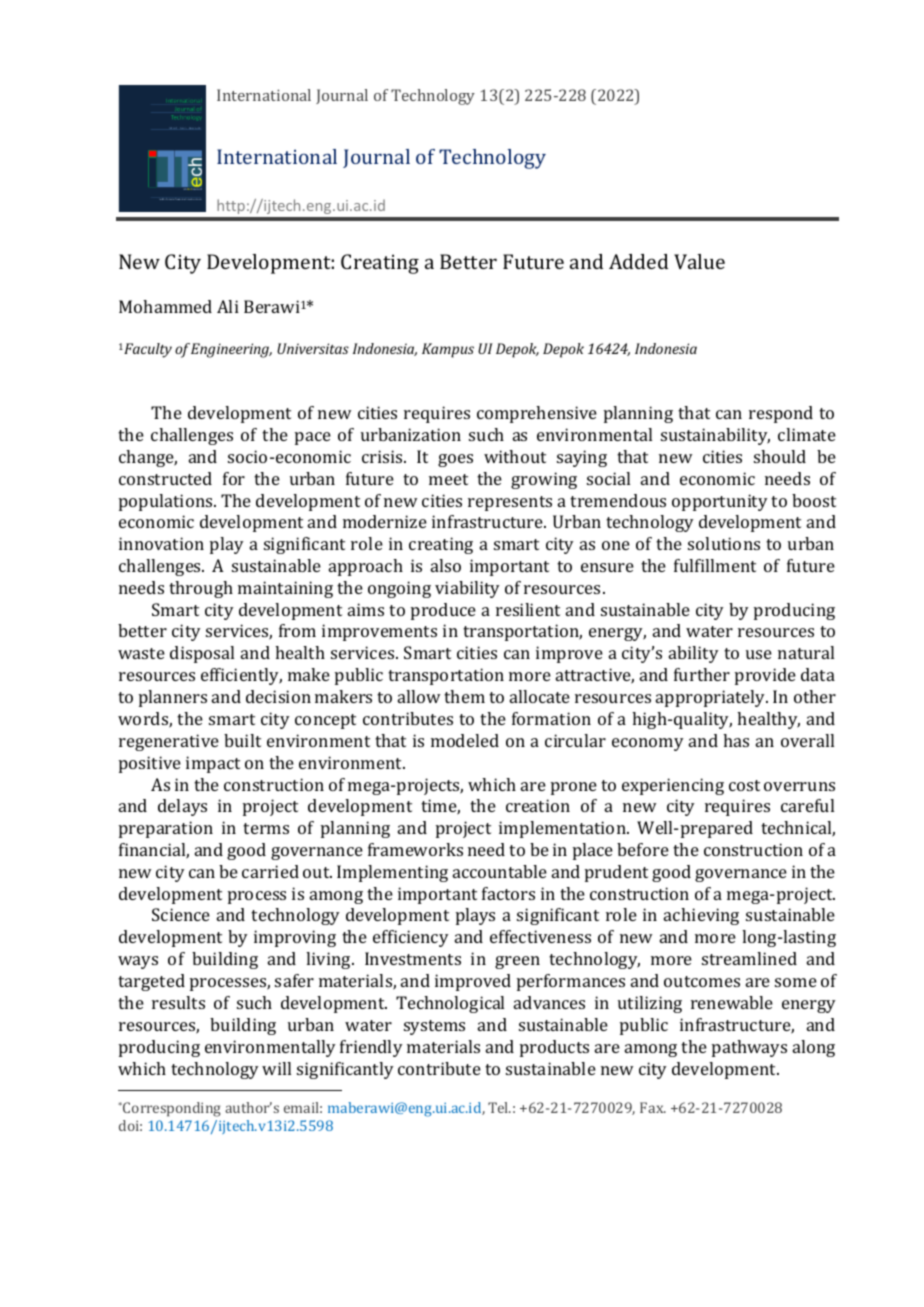 The image size is (924, 1307). I want to click on them, so click(464, 696).
